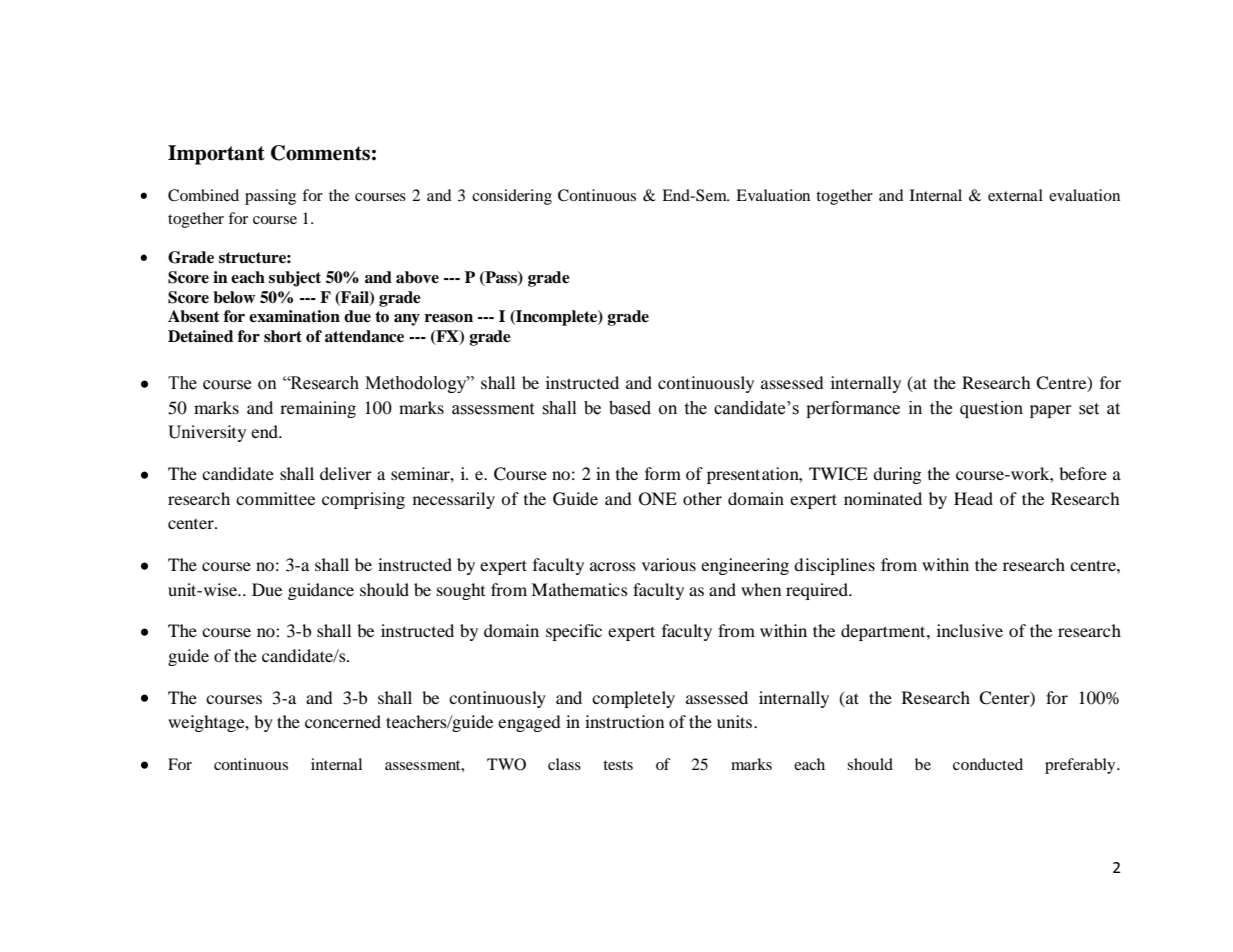 The image size is (1233, 952). Describe the element at coordinates (970, 630) in the page. I see `inclusive` at that location.
